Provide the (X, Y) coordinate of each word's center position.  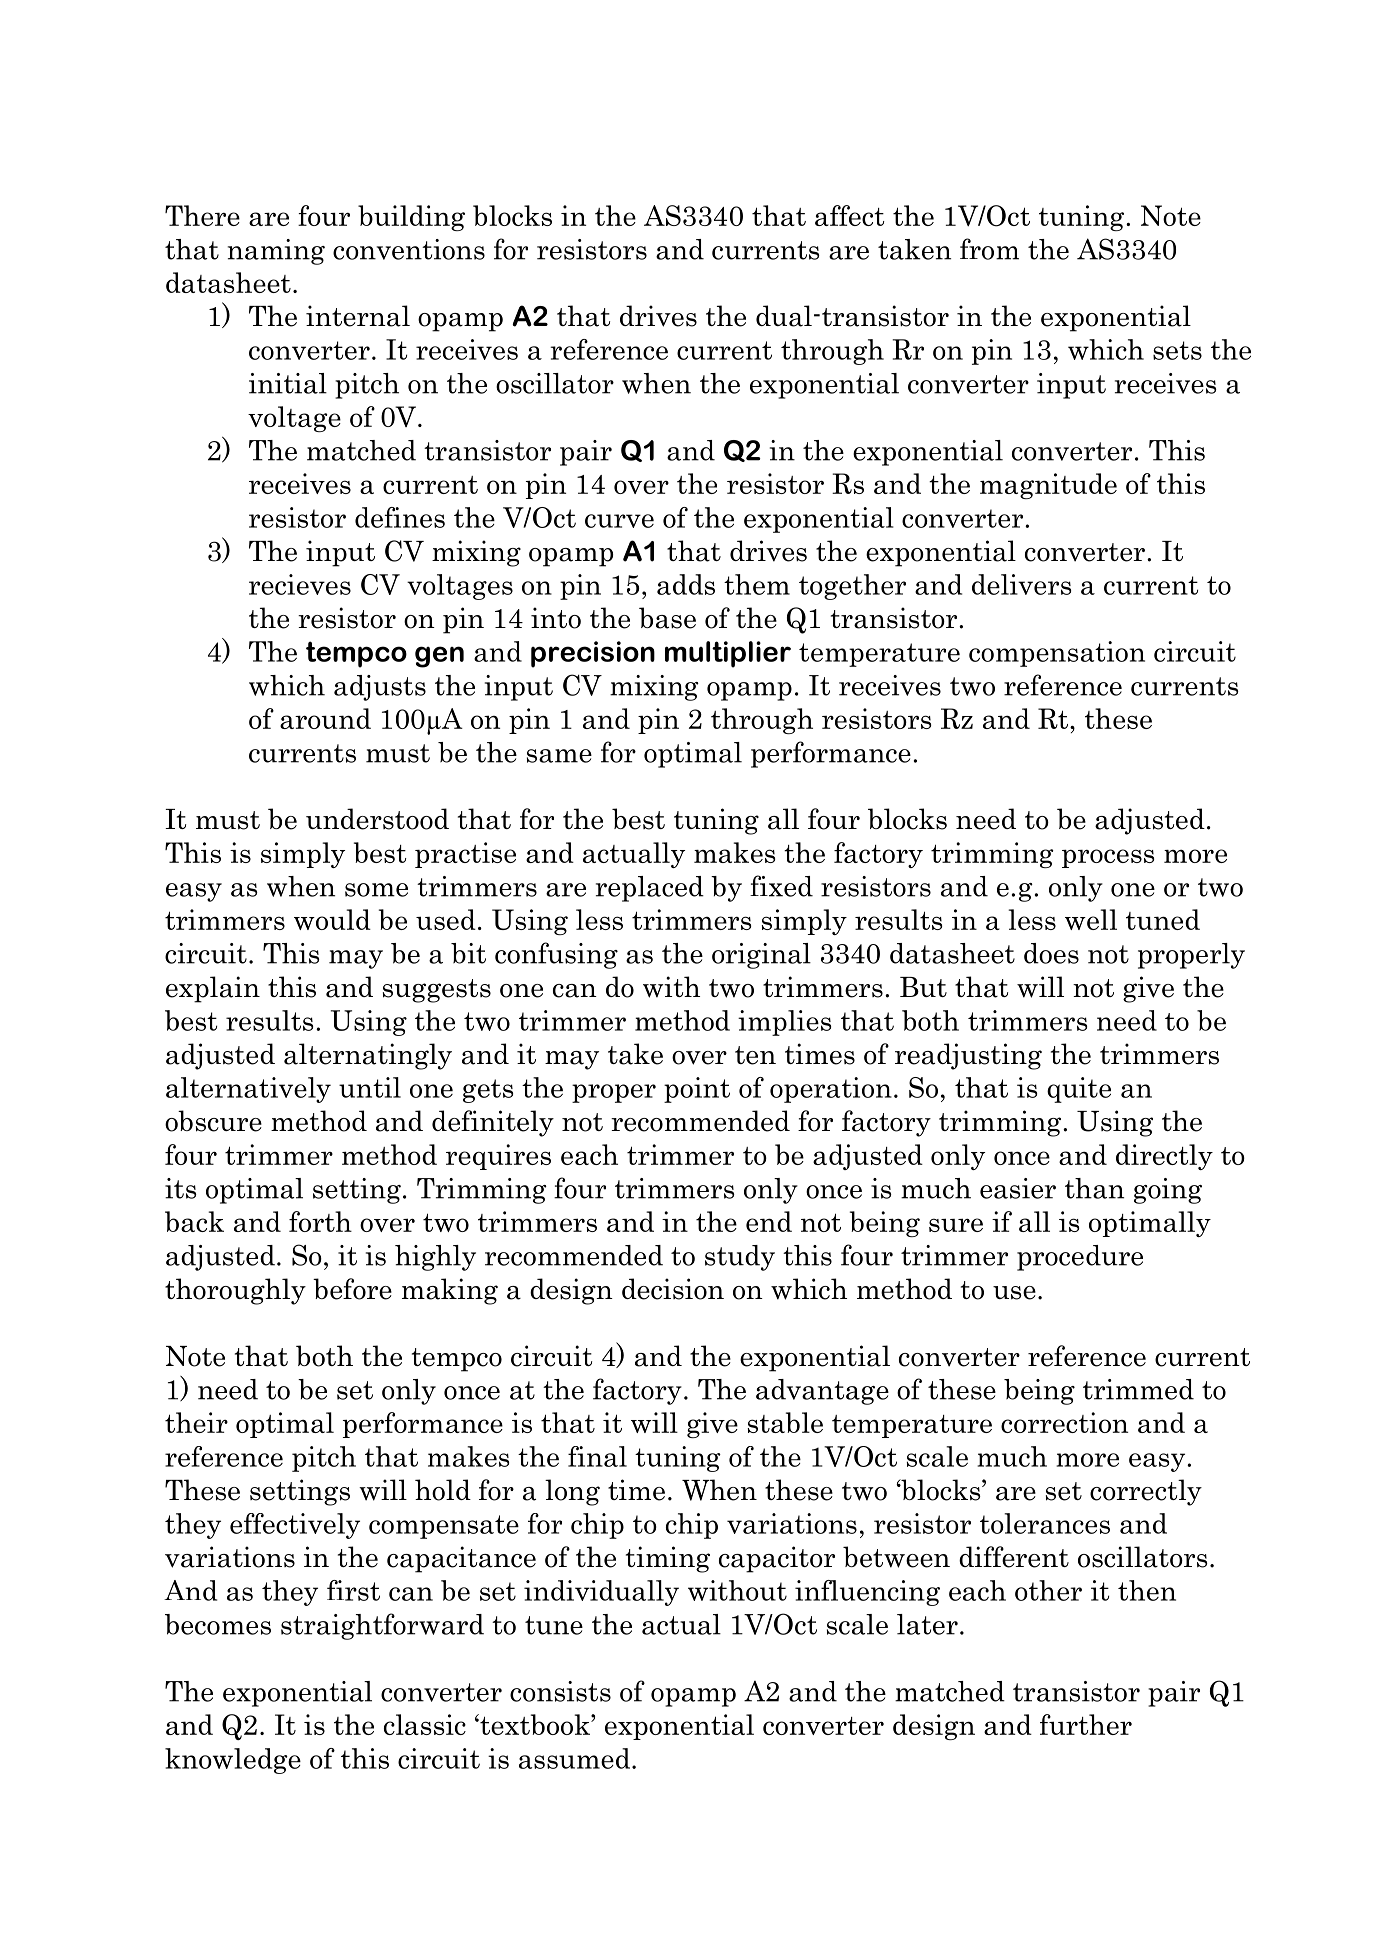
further (1086, 1724)
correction (1064, 1422)
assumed (574, 1758)
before (352, 1289)
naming (276, 252)
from (989, 249)
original (761, 956)
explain (213, 989)
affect (849, 215)
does (1051, 953)
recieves (300, 584)
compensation (1057, 654)
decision (673, 1289)
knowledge (233, 1761)
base (667, 618)
